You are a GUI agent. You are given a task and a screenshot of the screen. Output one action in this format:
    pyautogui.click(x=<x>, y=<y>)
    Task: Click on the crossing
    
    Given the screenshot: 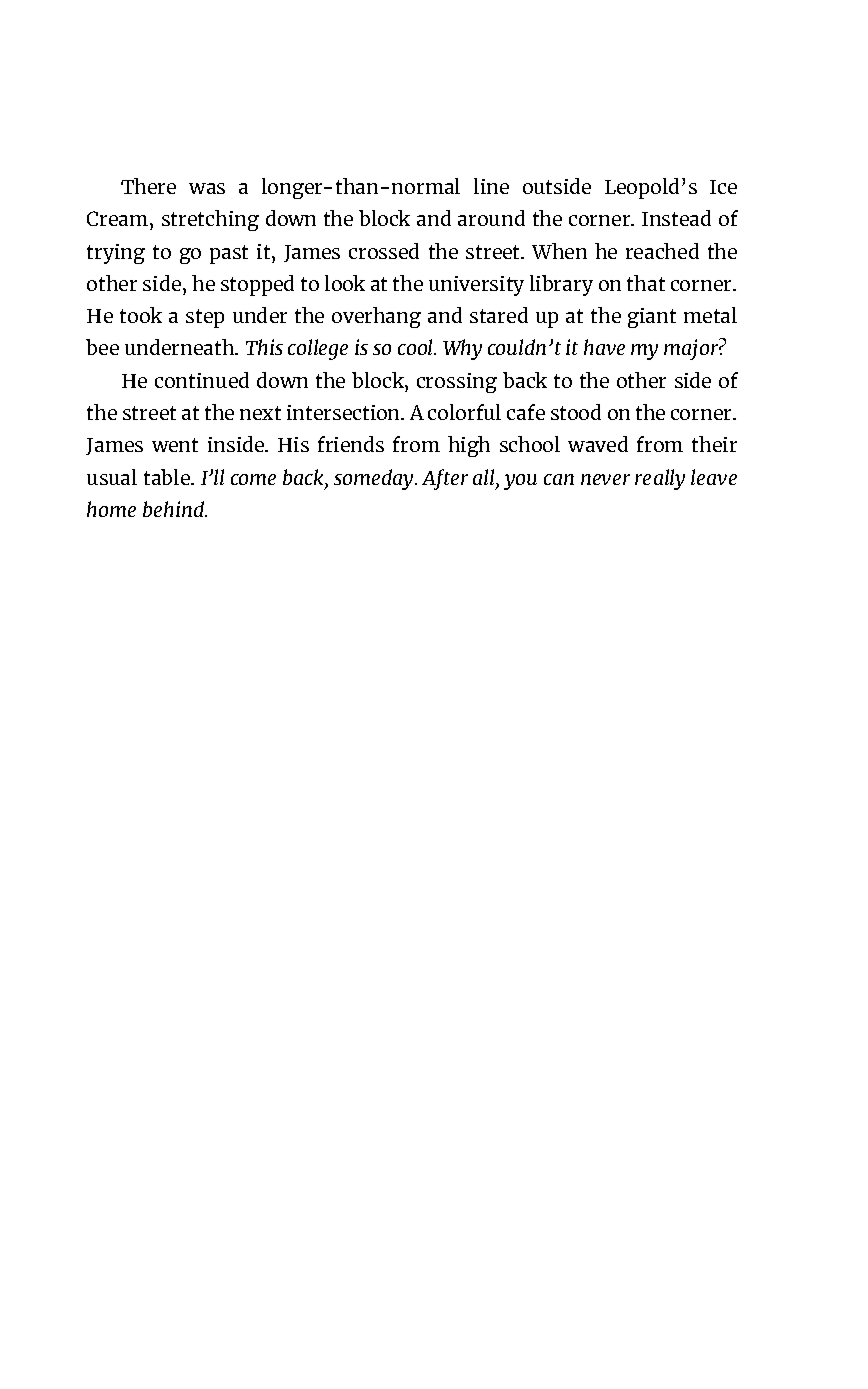 What is the action you would take?
    pyautogui.click(x=457, y=383)
